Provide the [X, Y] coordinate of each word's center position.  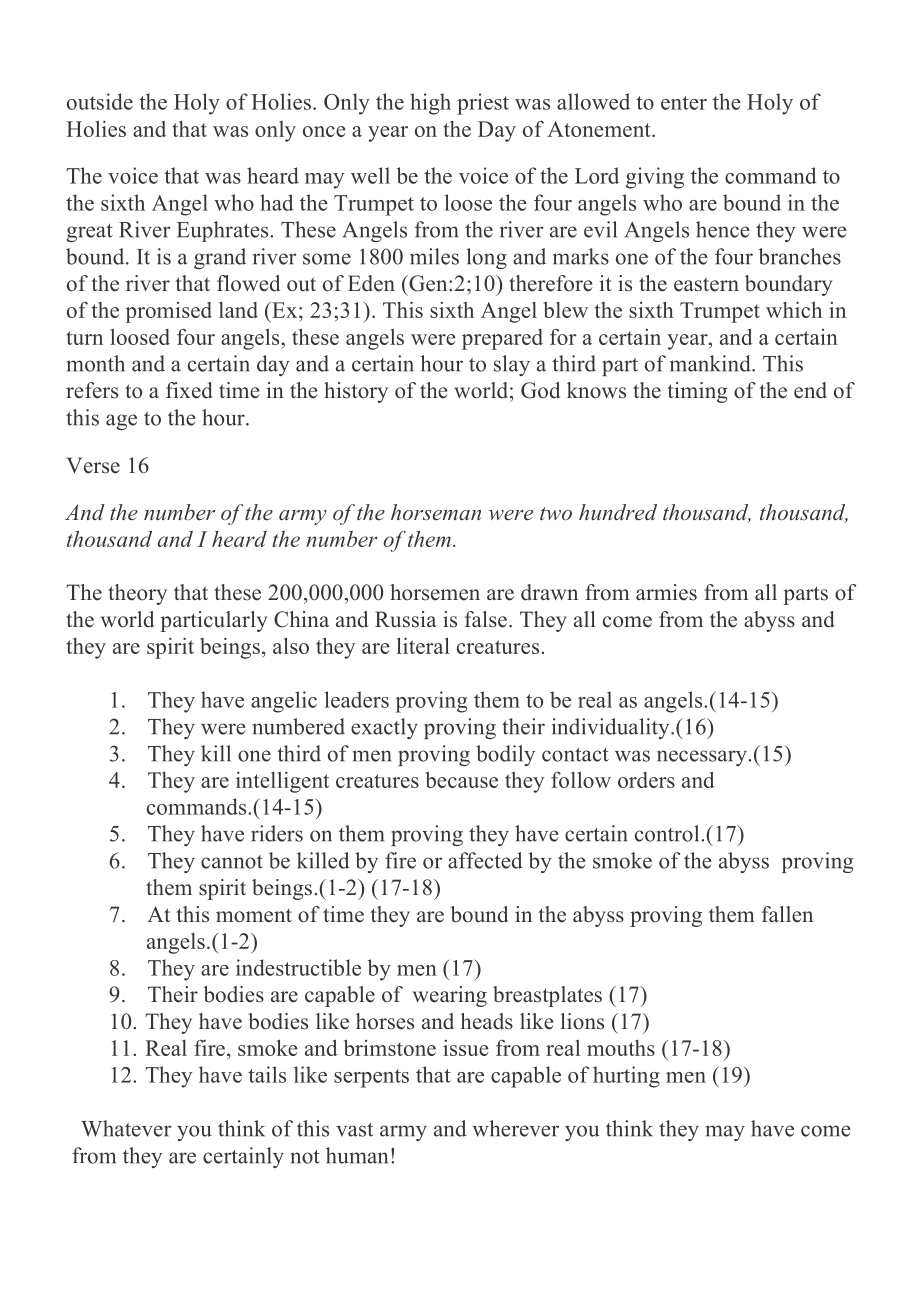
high [430, 104]
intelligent [282, 782]
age [121, 422]
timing [698, 392]
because [462, 780]
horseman [436, 512]
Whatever [126, 1128]
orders [646, 780]
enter [684, 103]
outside [100, 101]
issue [466, 1048]
